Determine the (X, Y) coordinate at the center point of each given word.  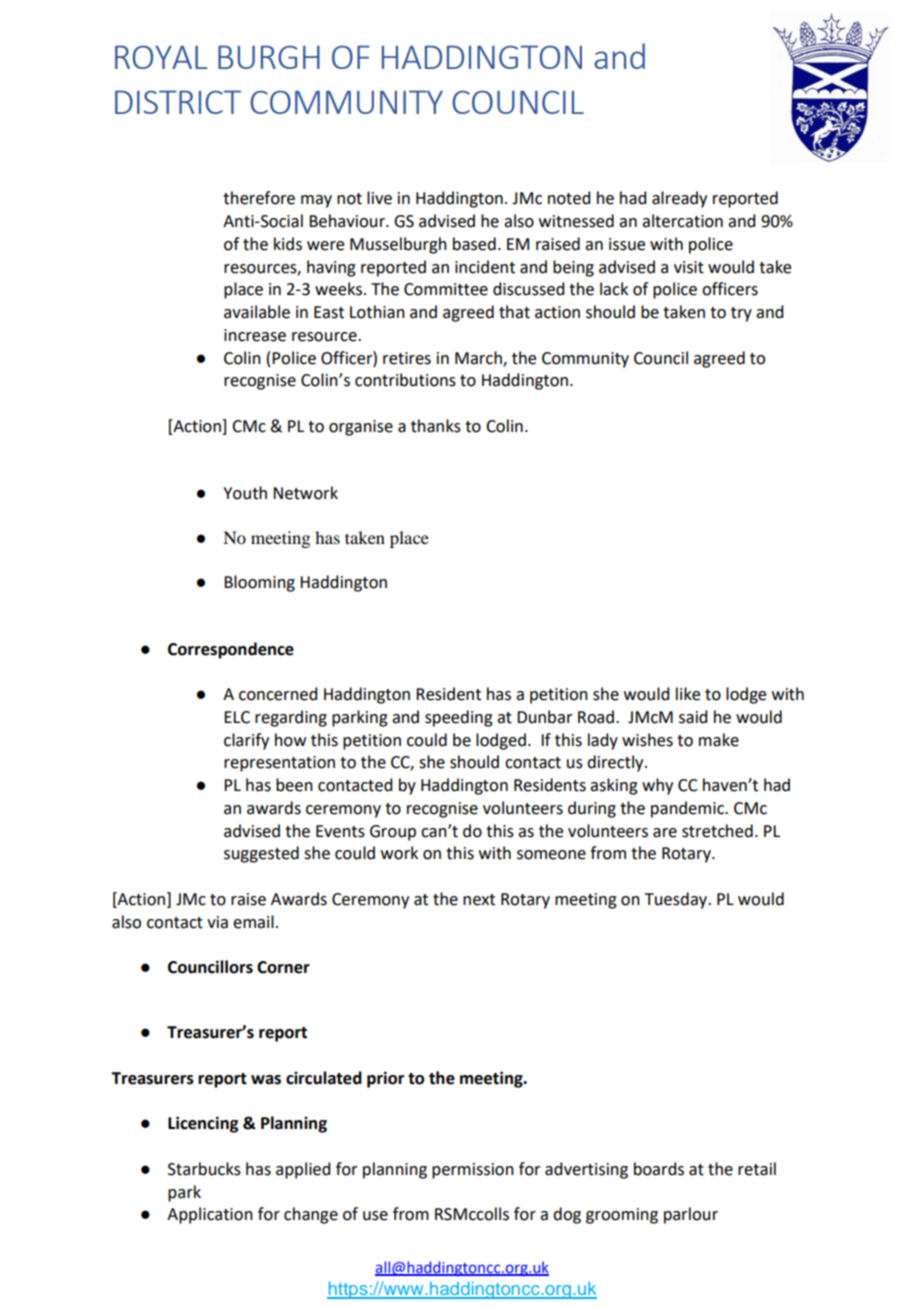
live (379, 198)
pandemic (688, 809)
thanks (436, 426)
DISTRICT (178, 102)
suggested (261, 854)
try (741, 314)
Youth (245, 493)
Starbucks (204, 1169)
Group (393, 833)
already (679, 199)
